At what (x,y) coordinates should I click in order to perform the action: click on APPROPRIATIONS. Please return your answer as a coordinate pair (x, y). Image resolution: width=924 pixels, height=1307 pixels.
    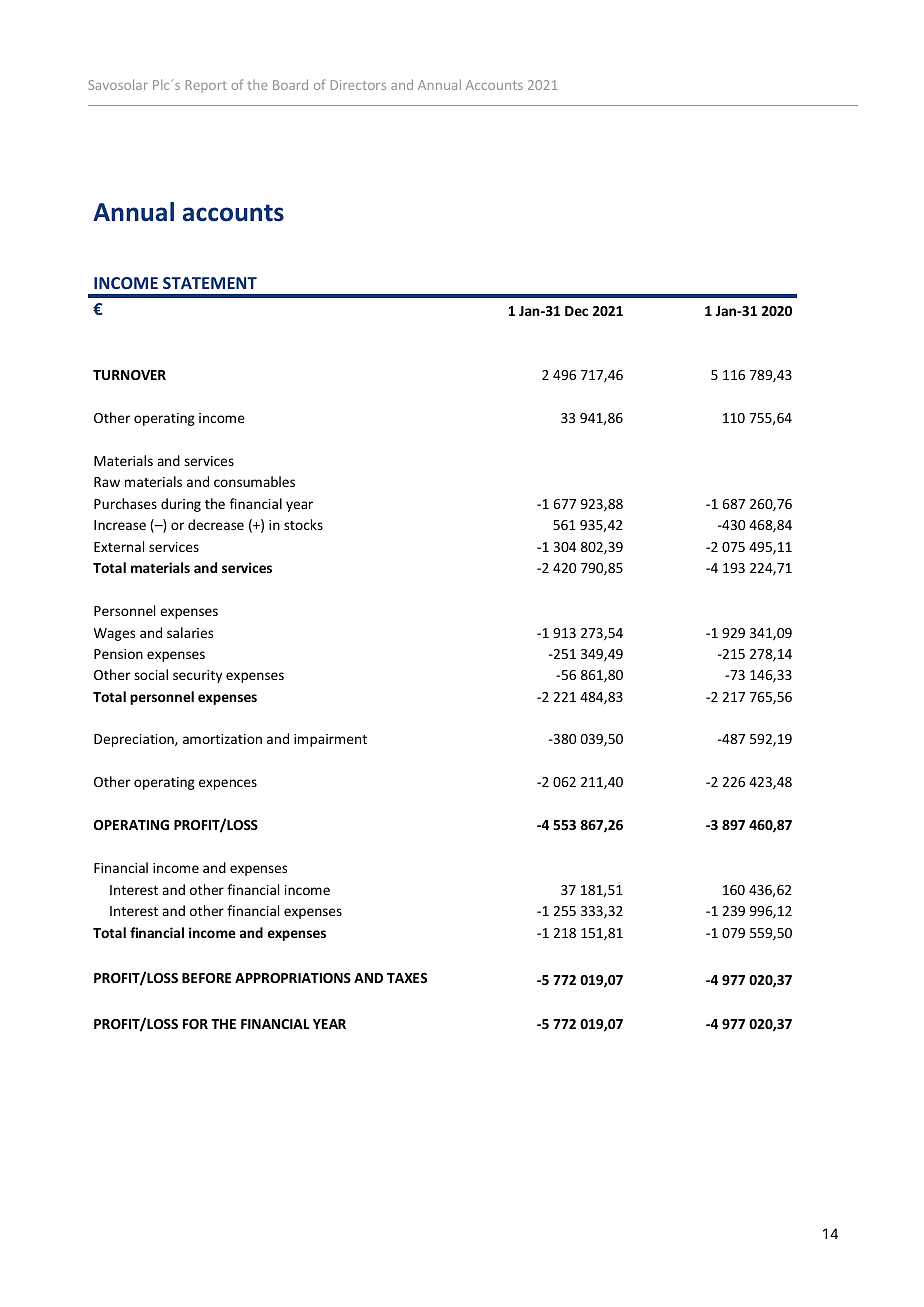
    Looking at the image, I should click on (293, 978).
